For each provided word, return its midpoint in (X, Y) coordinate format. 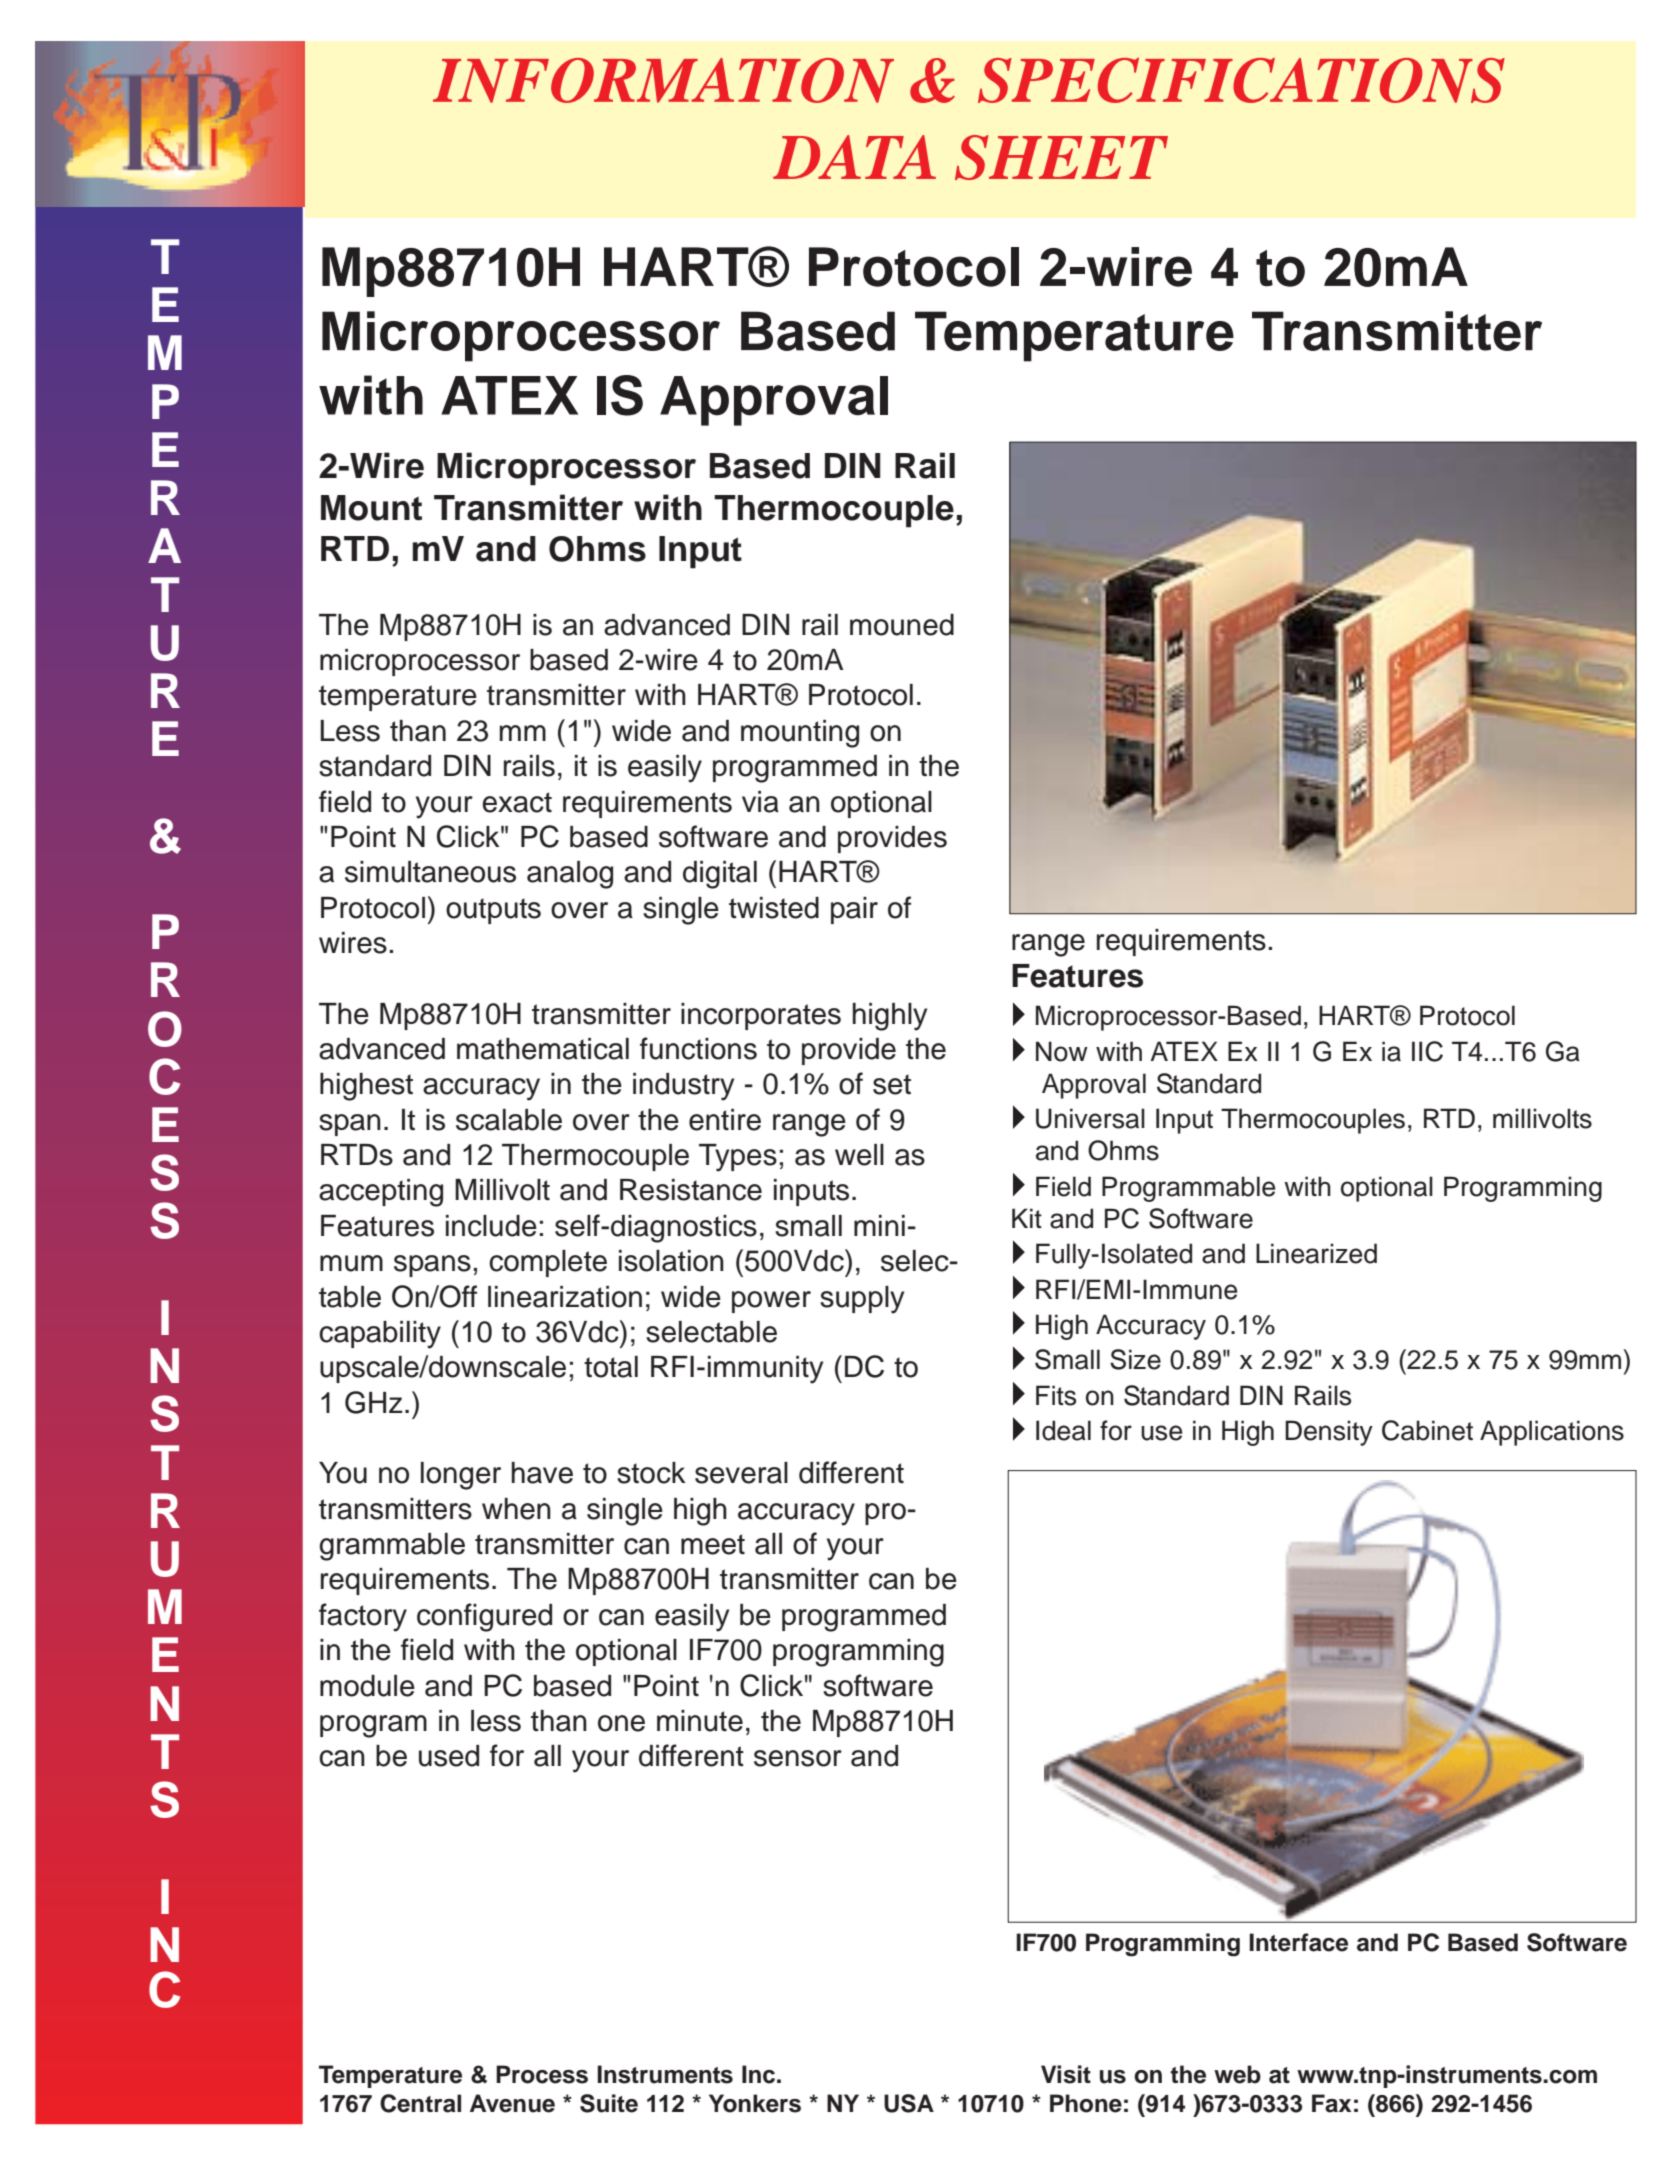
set (892, 1084)
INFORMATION (663, 80)
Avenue (512, 2103)
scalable (509, 1120)
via (760, 802)
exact (517, 802)
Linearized (1316, 1253)
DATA (854, 157)
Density (1329, 1433)
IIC (1427, 1051)
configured (484, 1617)
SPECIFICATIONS (1241, 80)
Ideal (1063, 1430)
